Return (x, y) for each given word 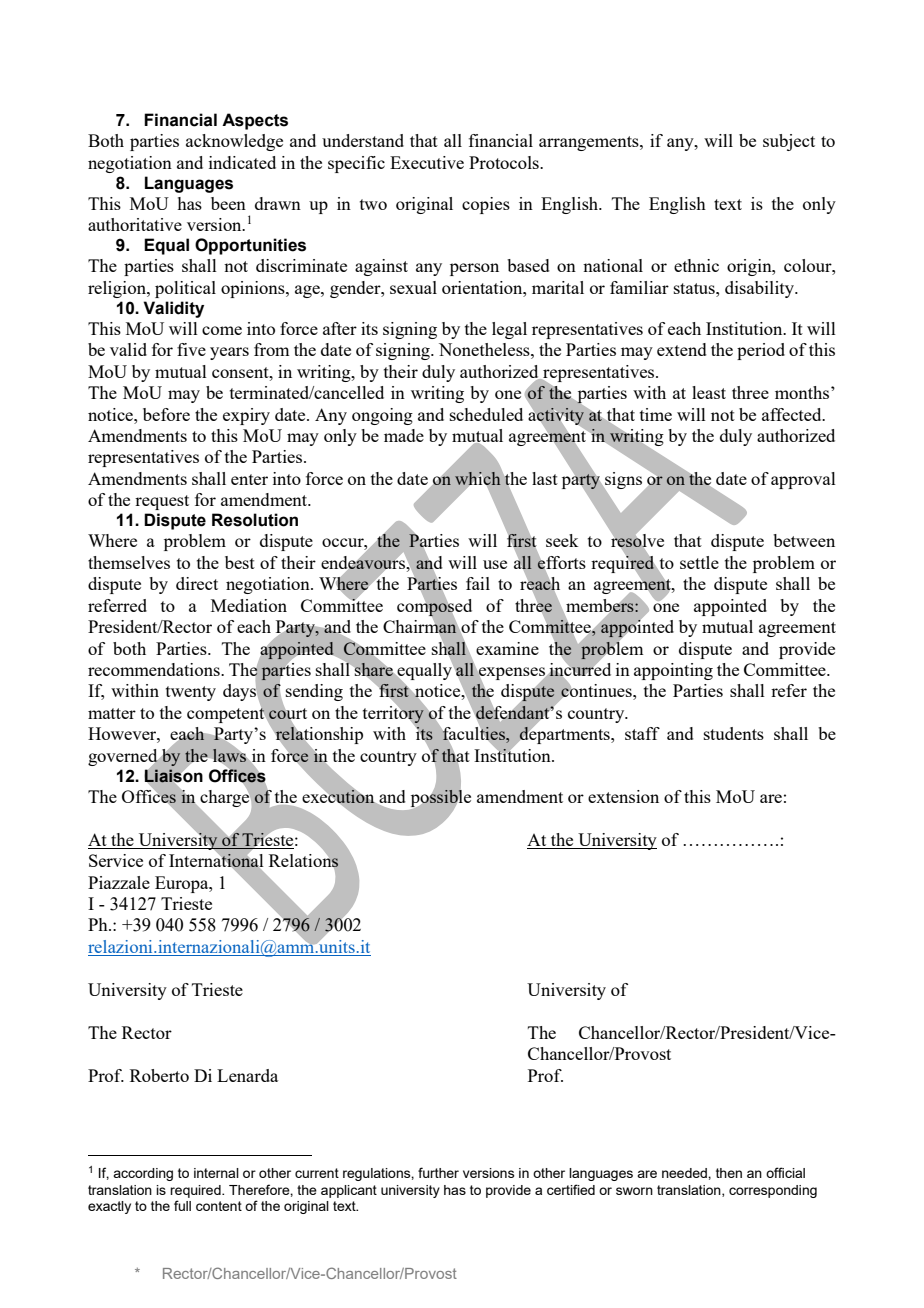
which (479, 478)
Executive (427, 162)
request (162, 502)
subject (789, 142)
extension (623, 796)
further (438, 1172)
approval (803, 480)
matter (112, 713)
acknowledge (234, 142)
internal (216, 1173)
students (734, 733)
